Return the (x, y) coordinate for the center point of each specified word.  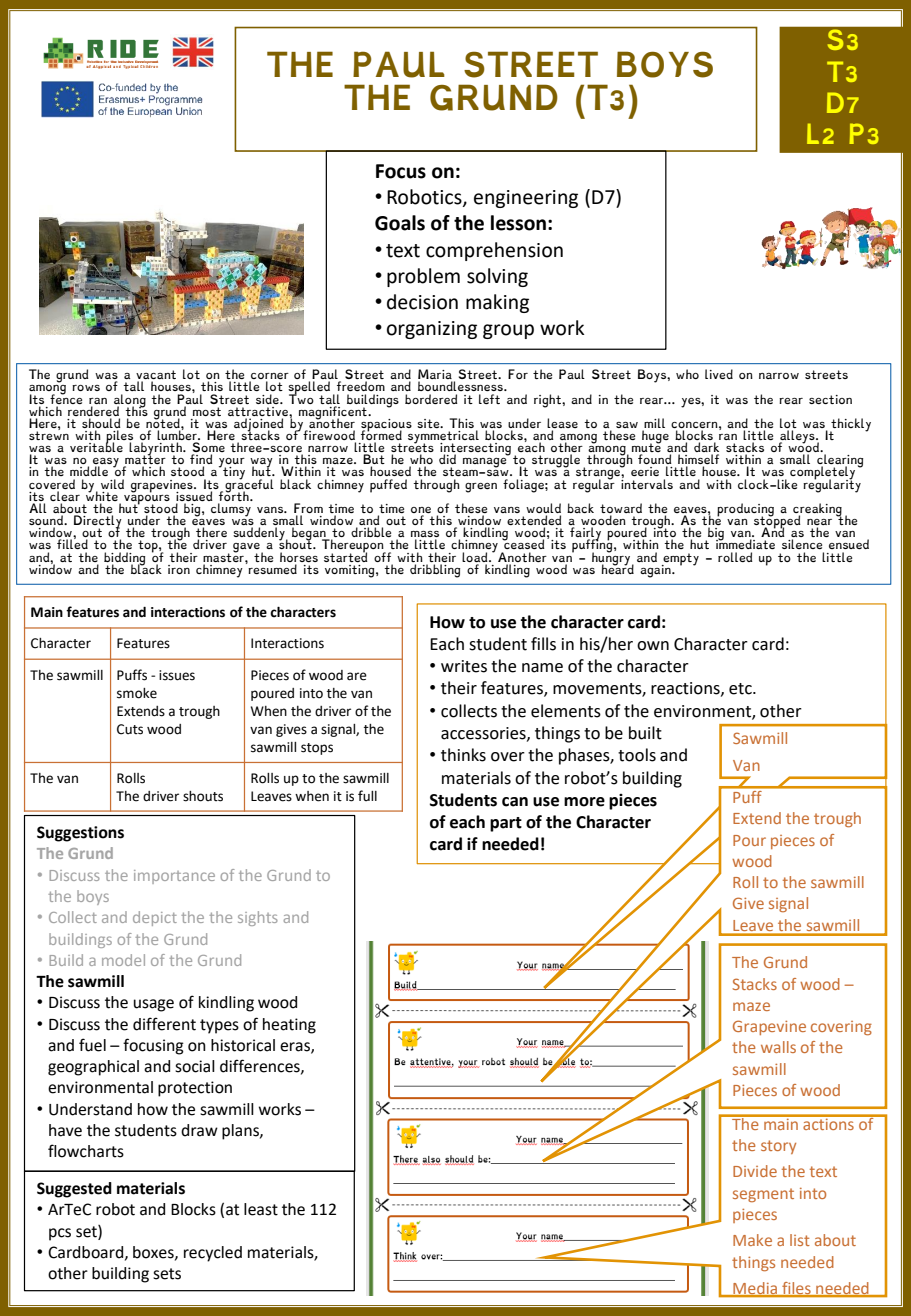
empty (680, 560)
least (261, 1209)
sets (167, 1274)
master (224, 556)
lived (719, 374)
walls (778, 1047)
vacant (156, 376)
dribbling (435, 571)
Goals (400, 223)
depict (155, 918)
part (506, 824)
